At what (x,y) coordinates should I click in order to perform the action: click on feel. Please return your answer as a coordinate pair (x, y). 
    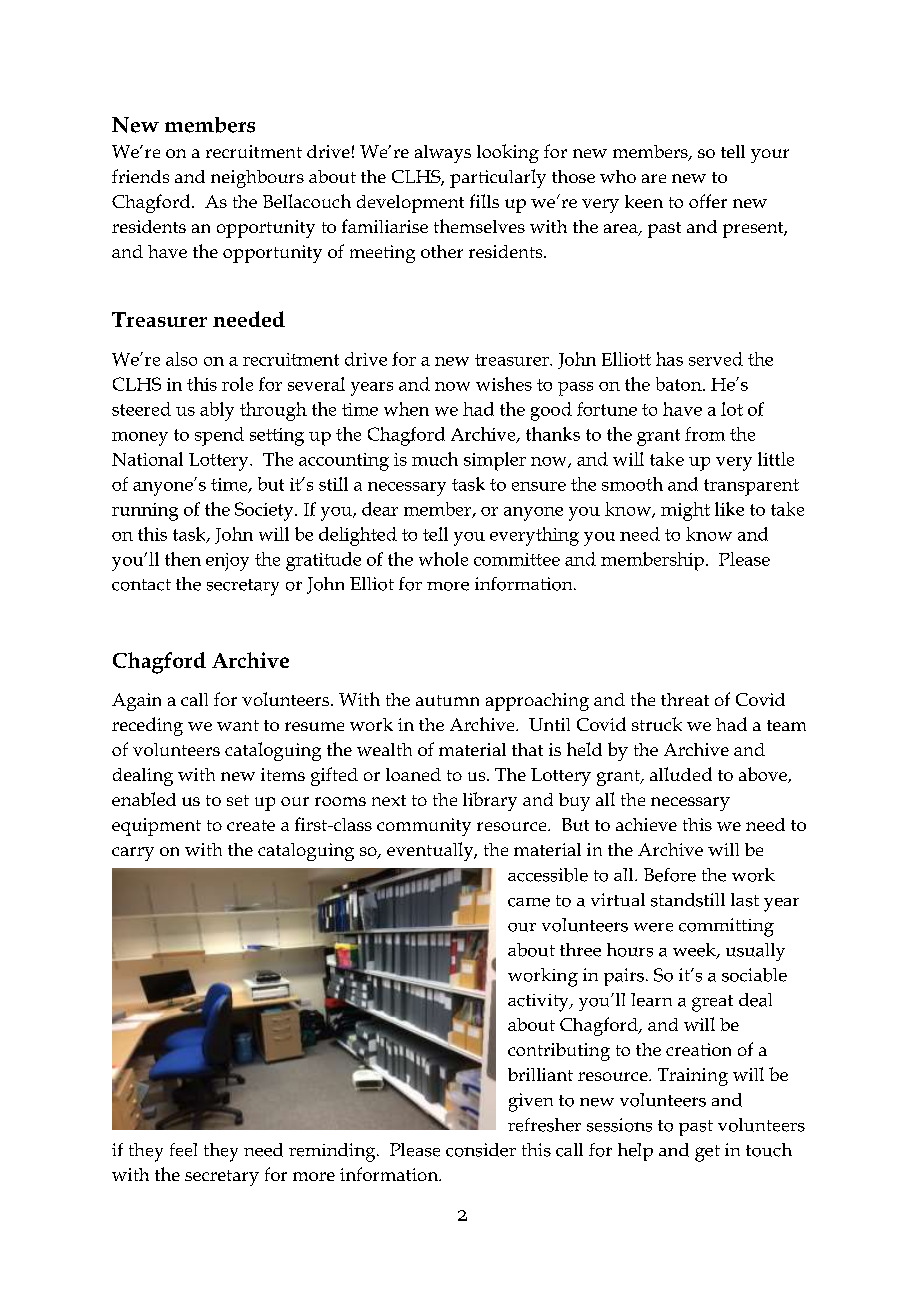
    Looking at the image, I should click on (183, 1150).
